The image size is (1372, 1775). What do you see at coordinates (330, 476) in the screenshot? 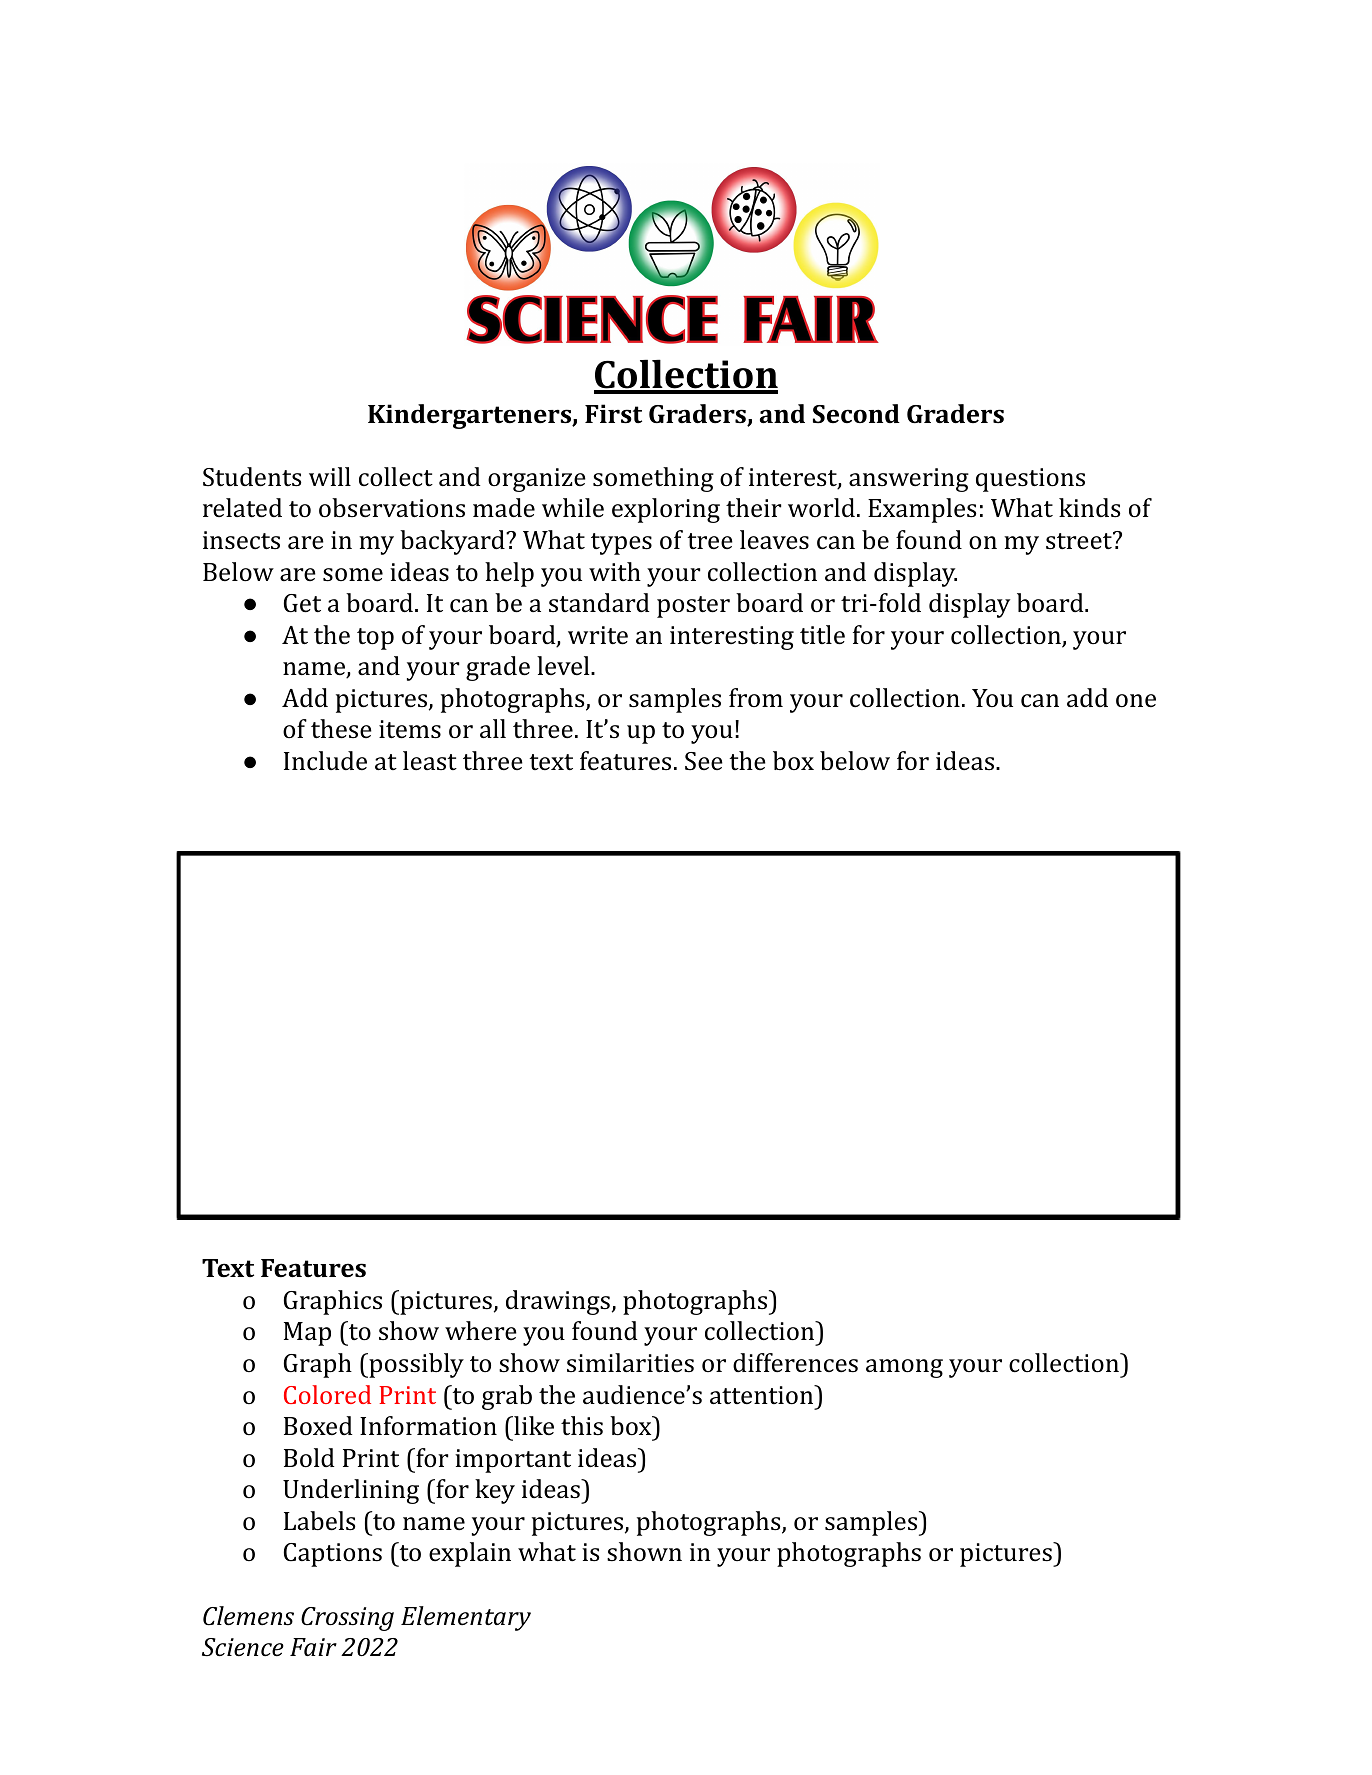
I see `will` at bounding box center [330, 476].
